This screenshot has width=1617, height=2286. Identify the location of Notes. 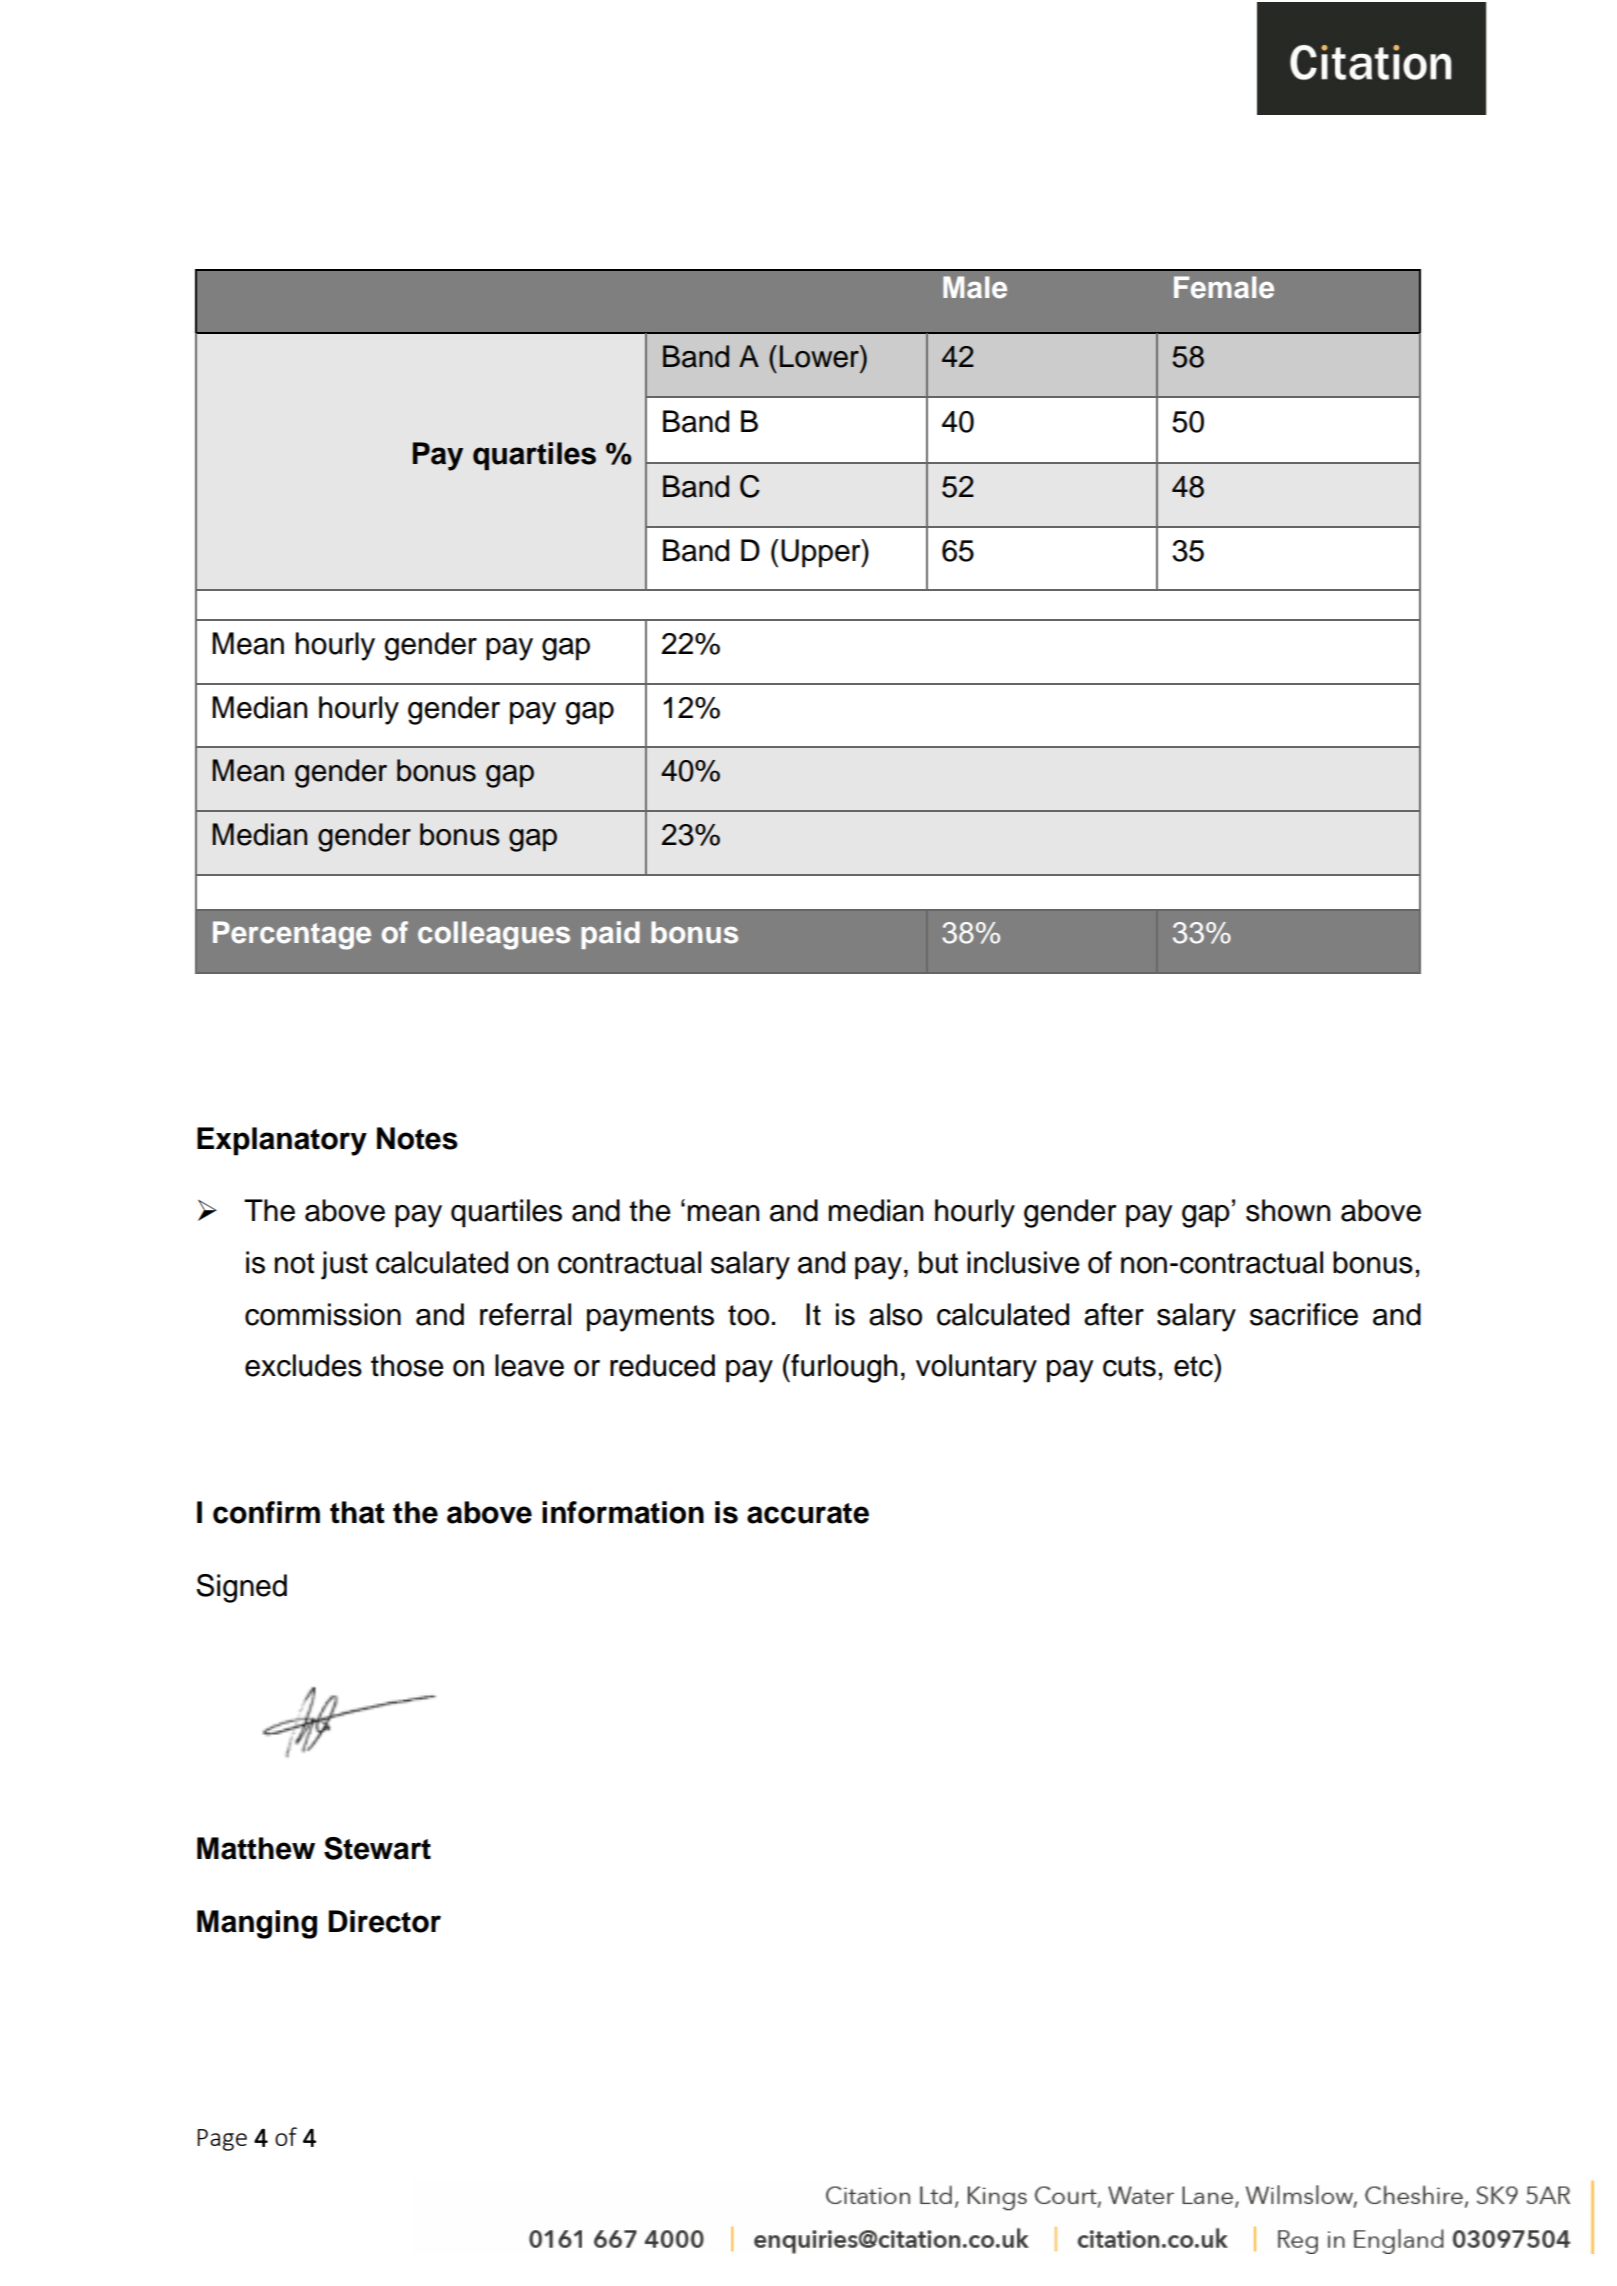
(417, 1138).
